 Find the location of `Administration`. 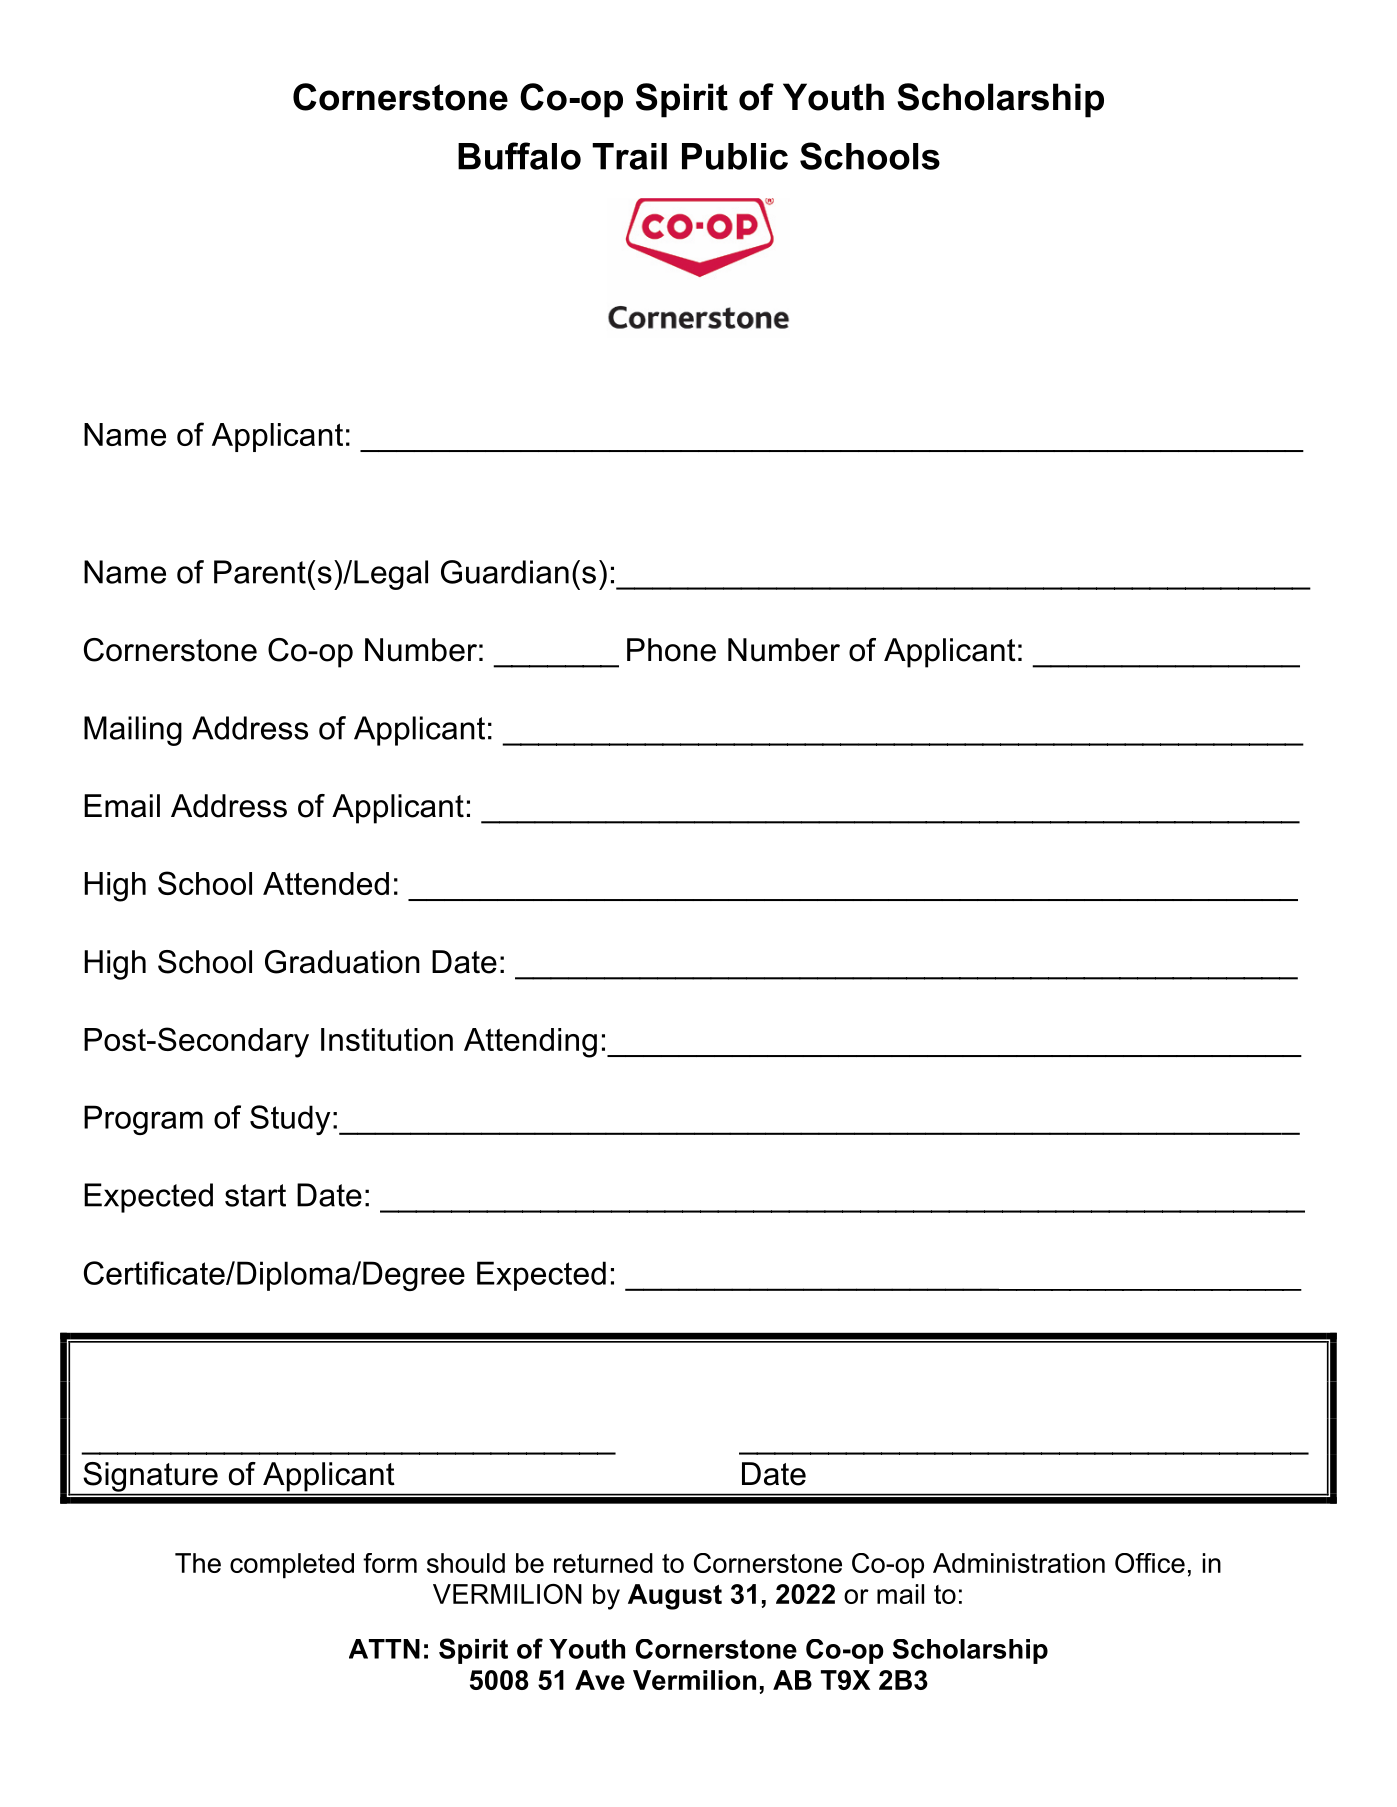

Administration is located at coordinates (1019, 1563).
